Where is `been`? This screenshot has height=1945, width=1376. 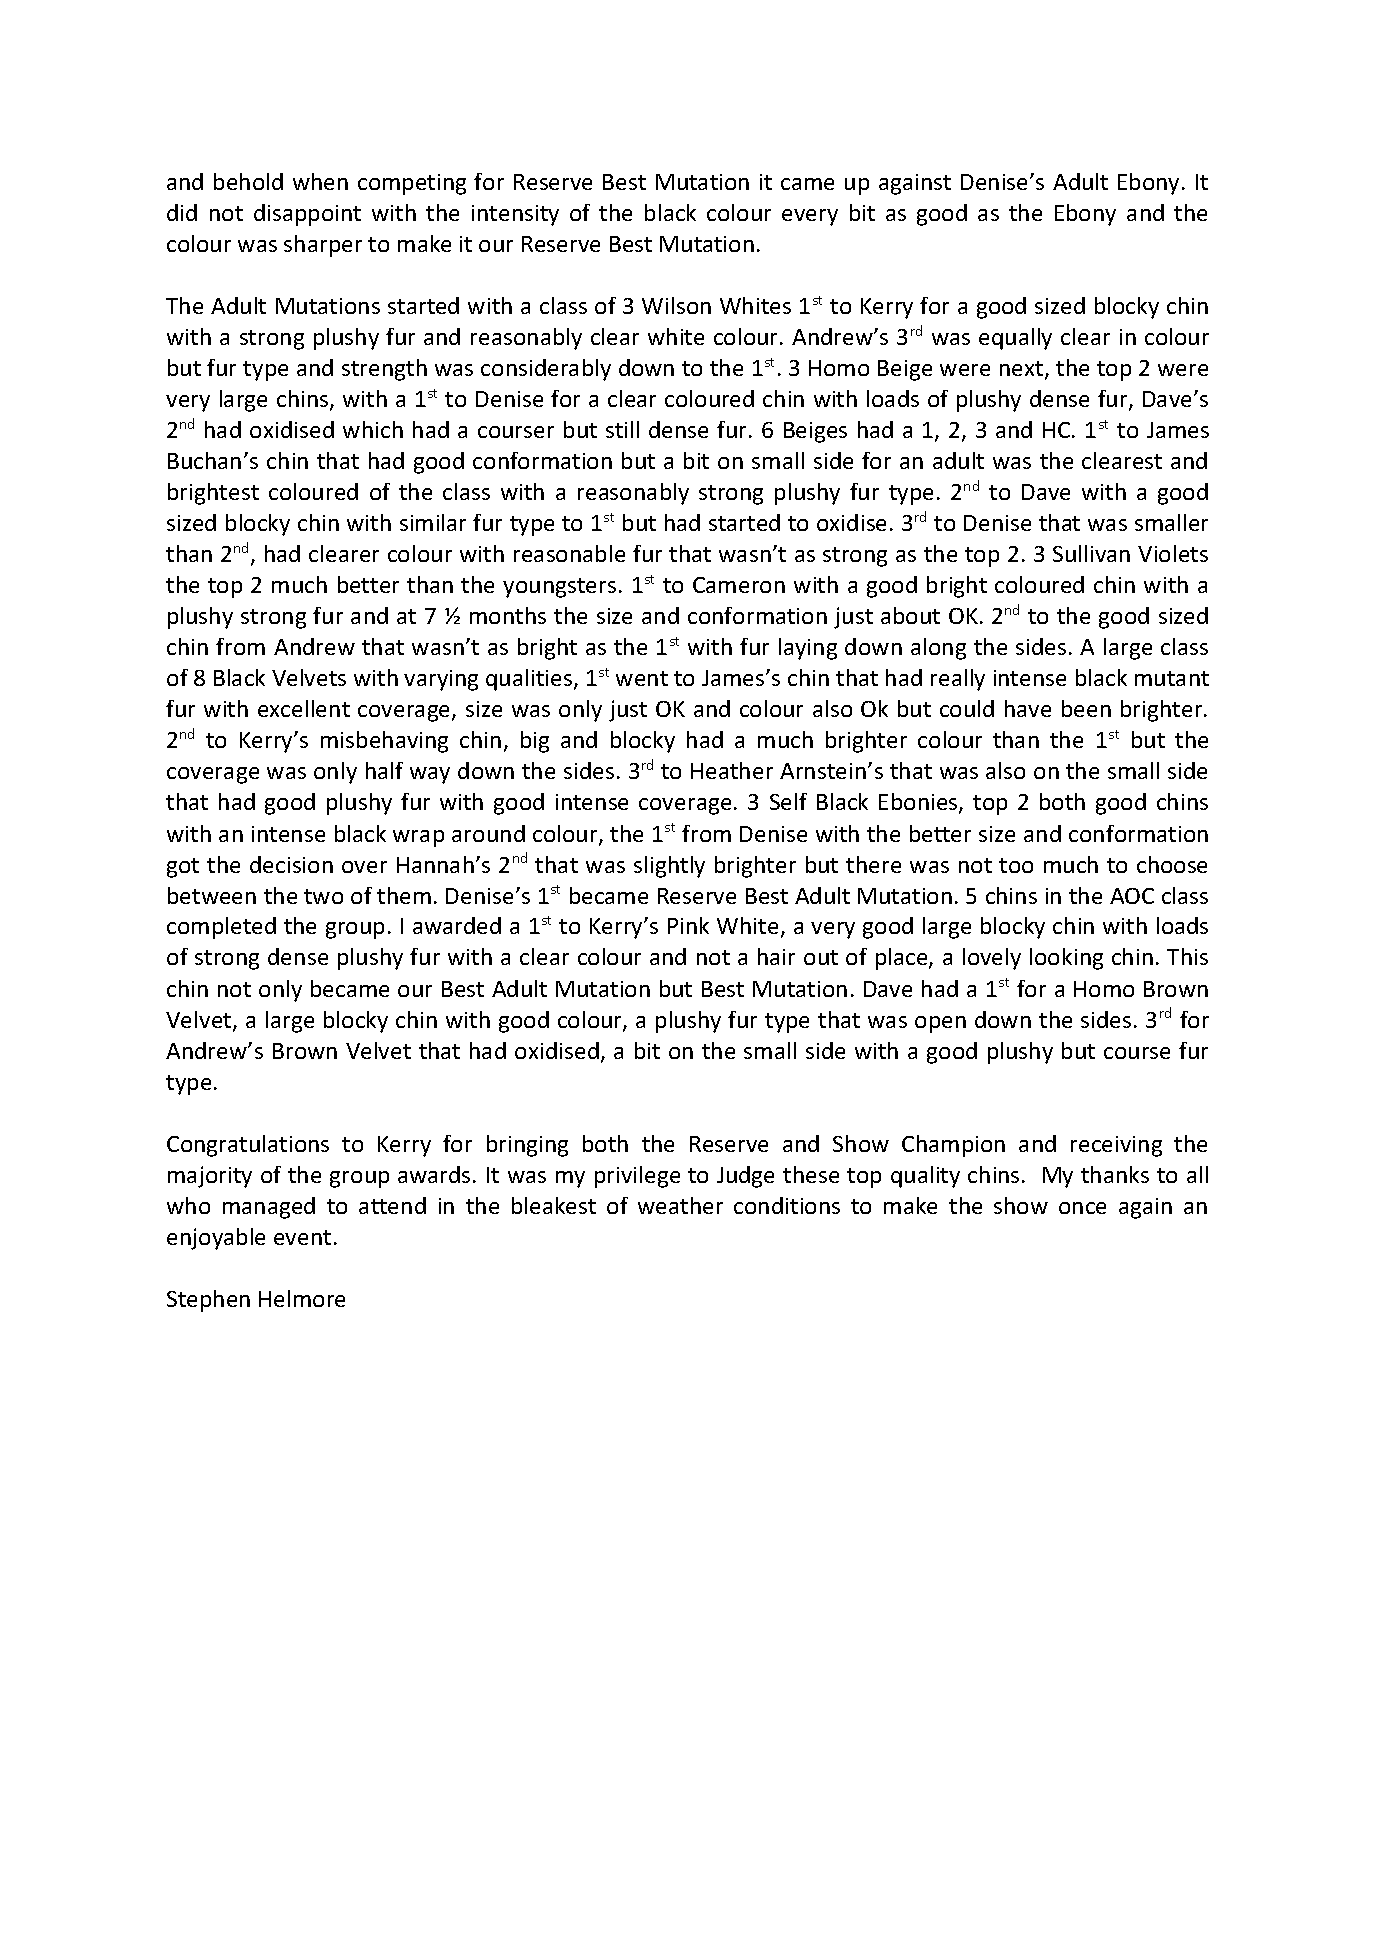
been is located at coordinates (1086, 708).
